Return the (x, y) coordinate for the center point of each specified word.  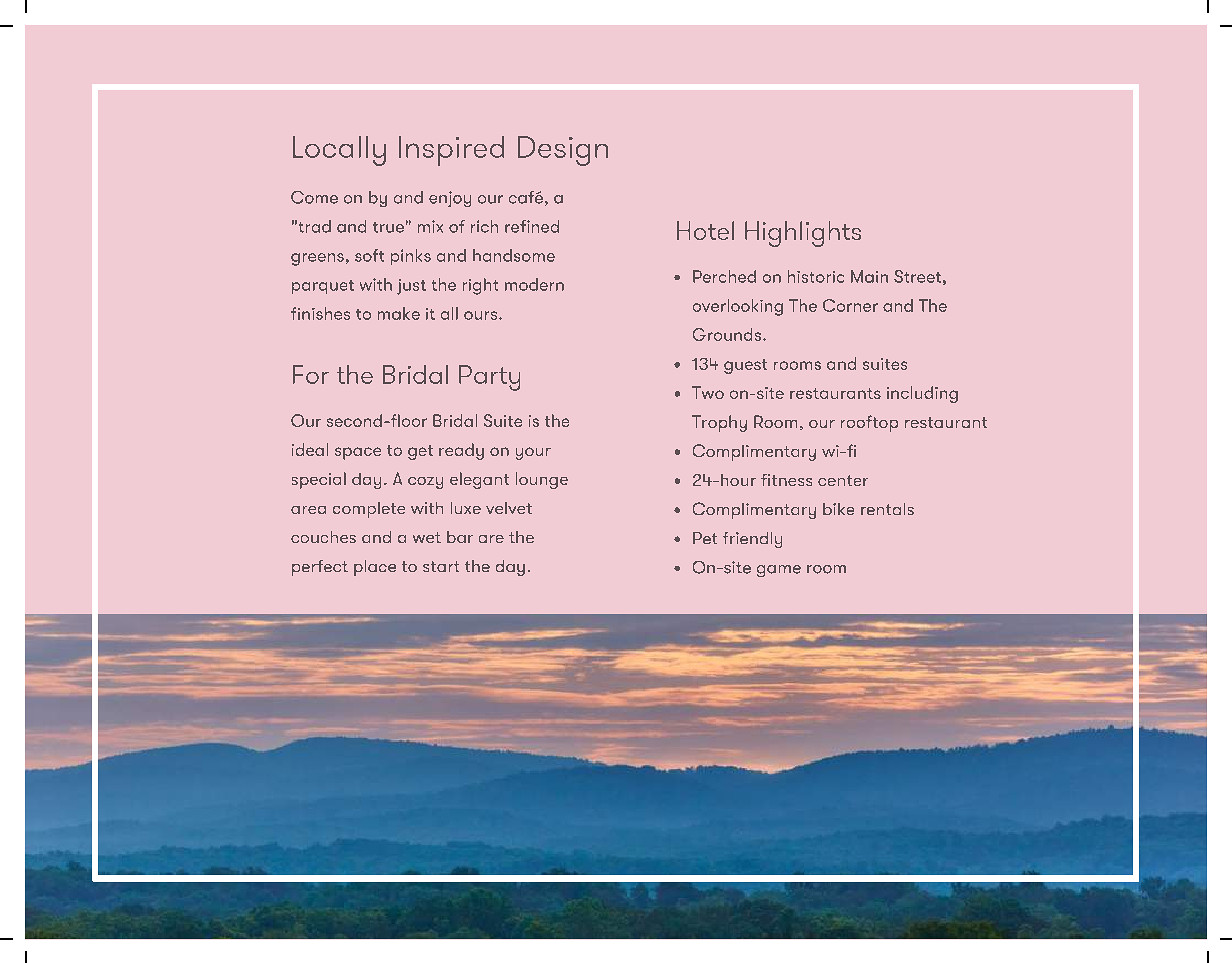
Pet (705, 538)
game (779, 571)
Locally (339, 151)
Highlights (803, 234)
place (375, 568)
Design (563, 151)
